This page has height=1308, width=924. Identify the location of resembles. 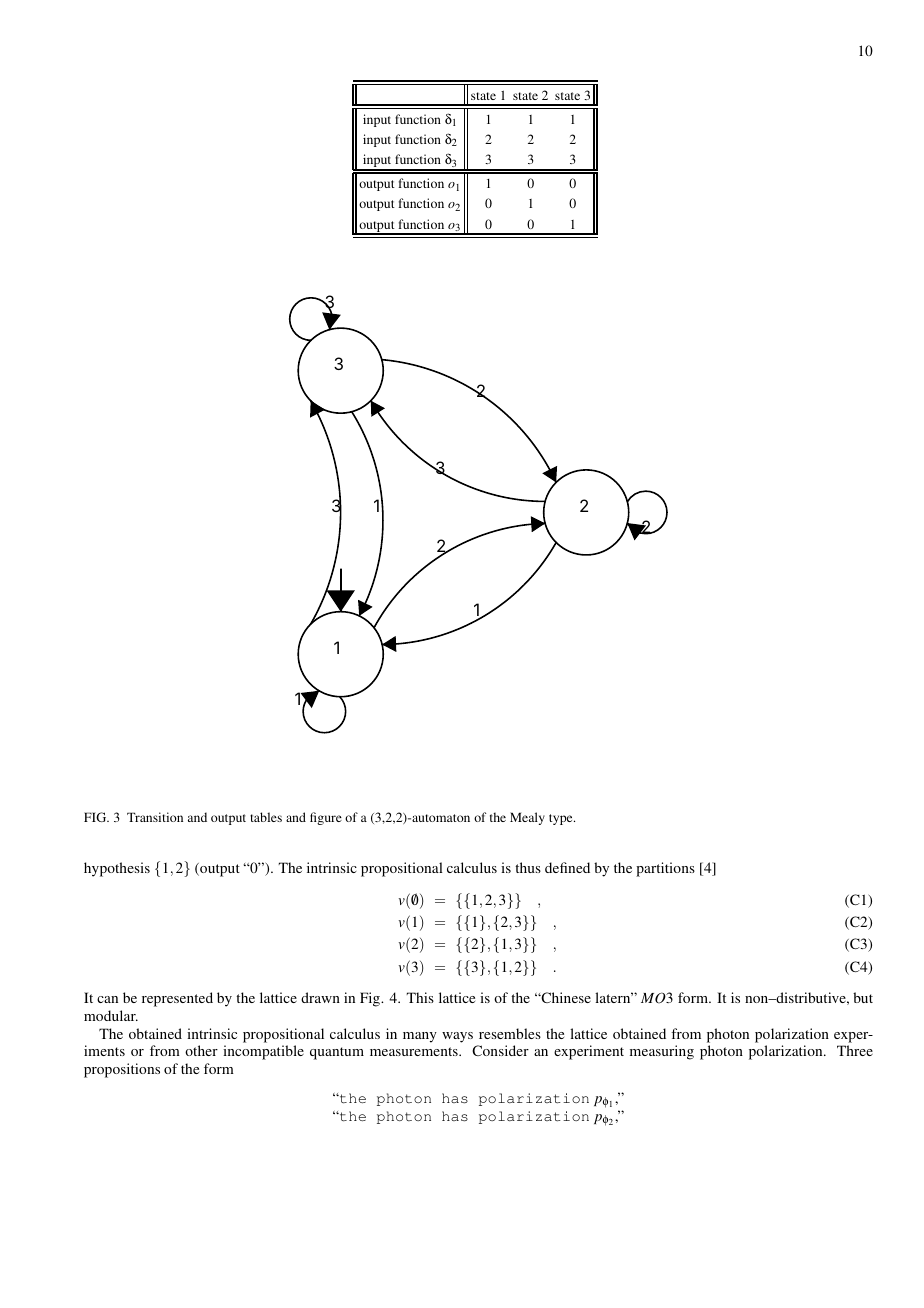
(510, 1033).
